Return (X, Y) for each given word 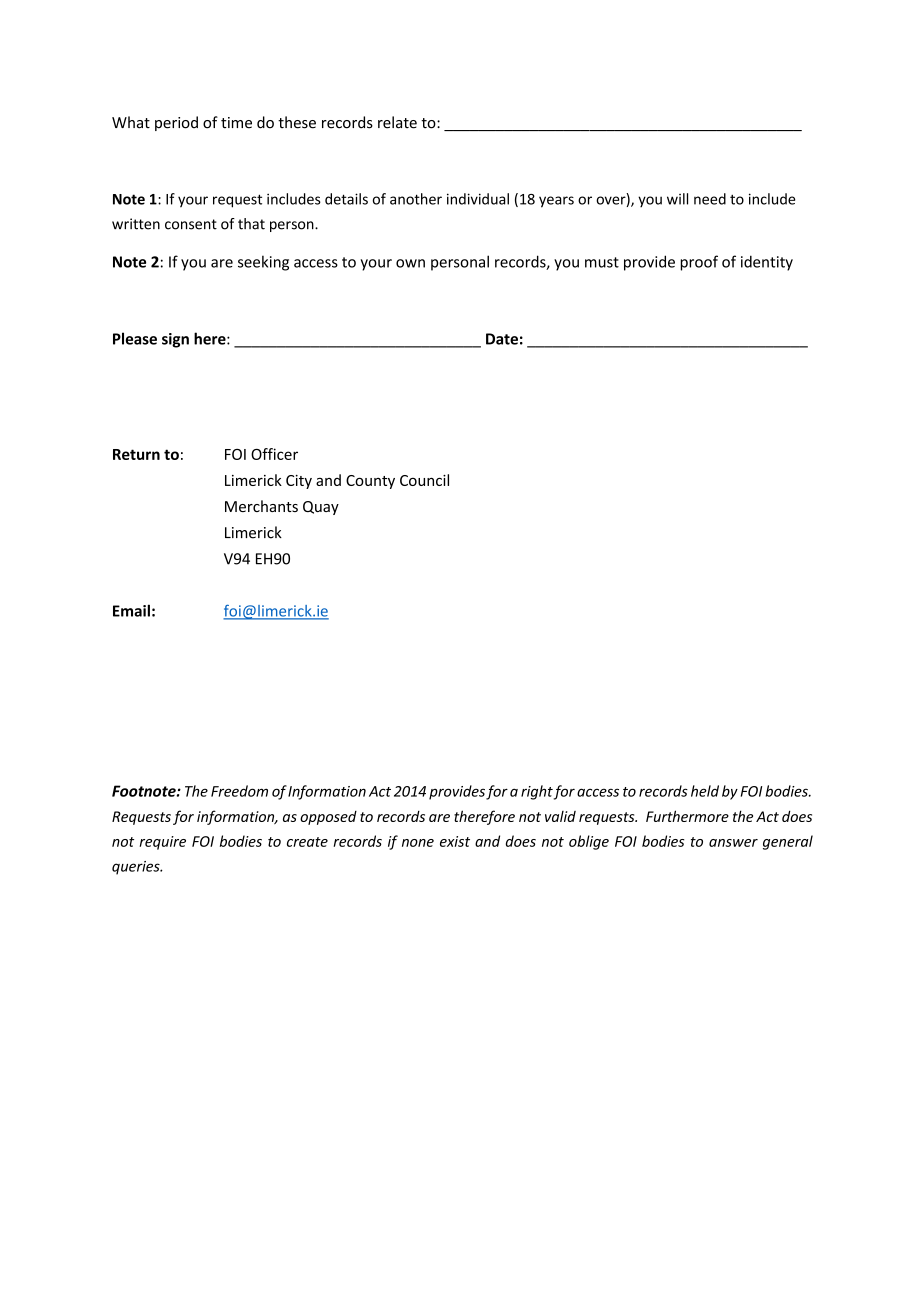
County (370, 482)
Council (424, 480)
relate (397, 122)
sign (175, 340)
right (537, 792)
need (710, 199)
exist (455, 841)
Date (502, 339)
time (236, 123)
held (705, 791)
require (162, 843)
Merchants (261, 506)
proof (699, 263)
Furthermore (687, 816)
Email (131, 610)
